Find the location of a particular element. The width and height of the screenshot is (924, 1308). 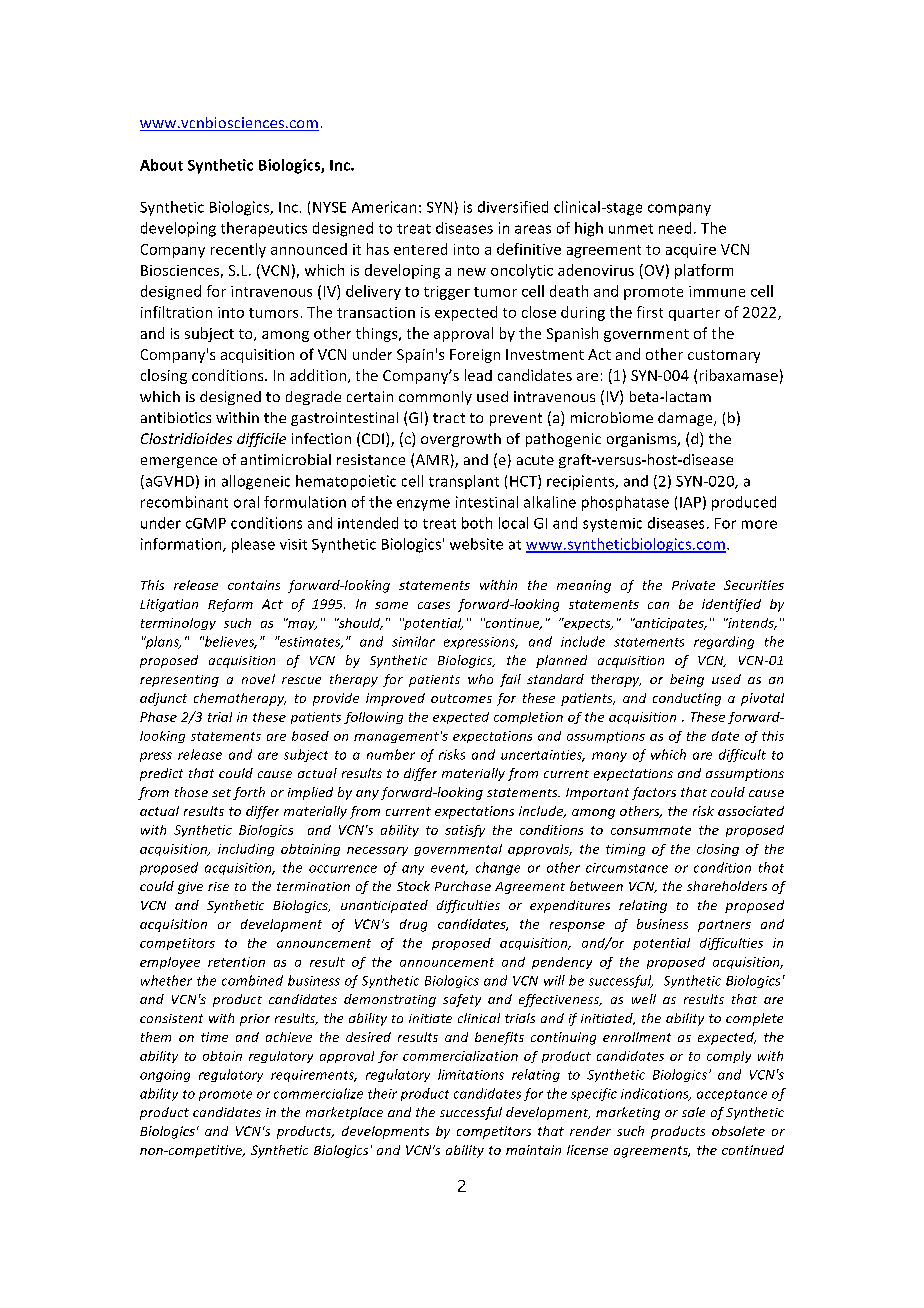

difficile is located at coordinates (261, 440).
